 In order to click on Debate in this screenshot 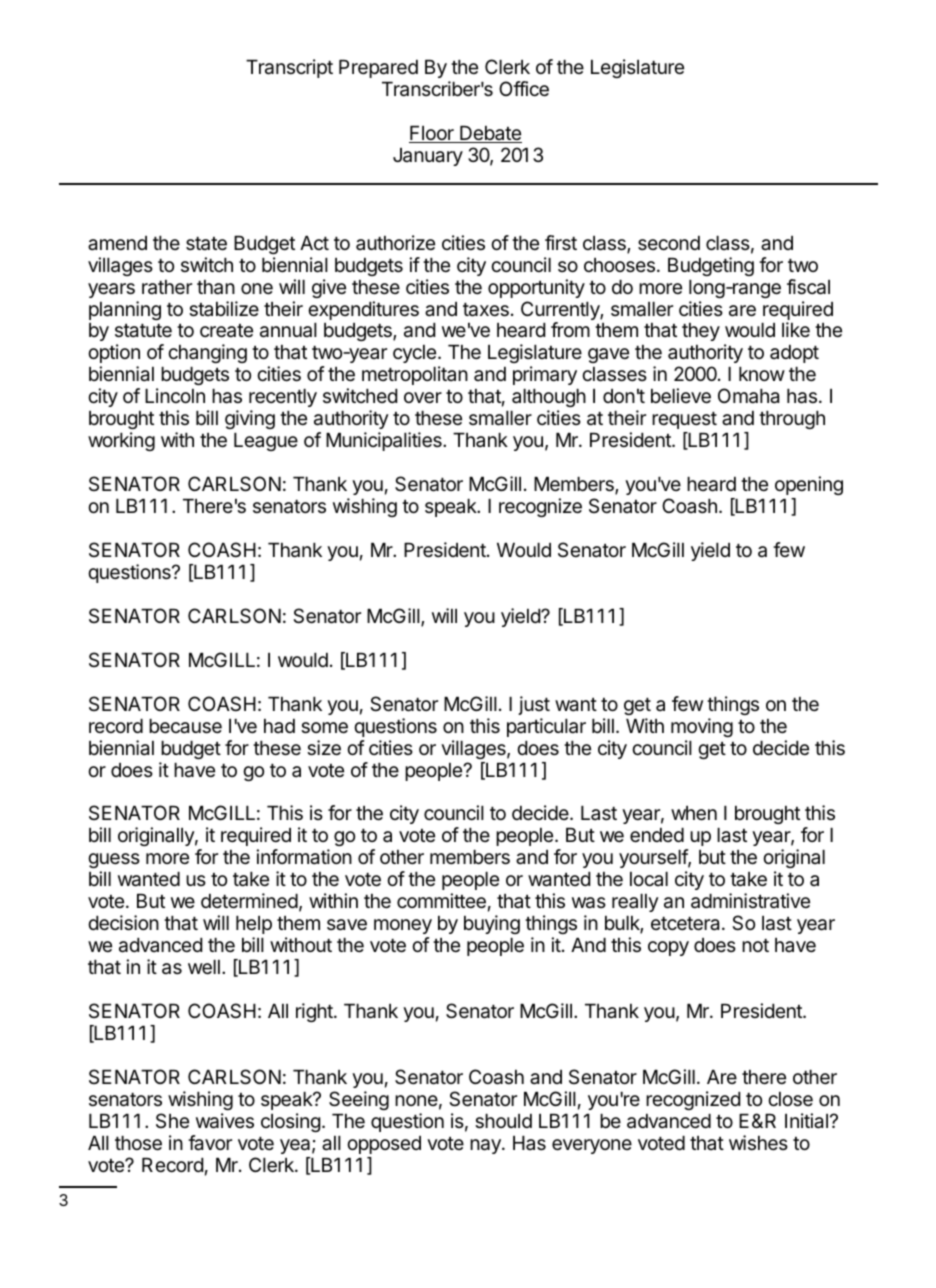, I will do `click(490, 134)`.
